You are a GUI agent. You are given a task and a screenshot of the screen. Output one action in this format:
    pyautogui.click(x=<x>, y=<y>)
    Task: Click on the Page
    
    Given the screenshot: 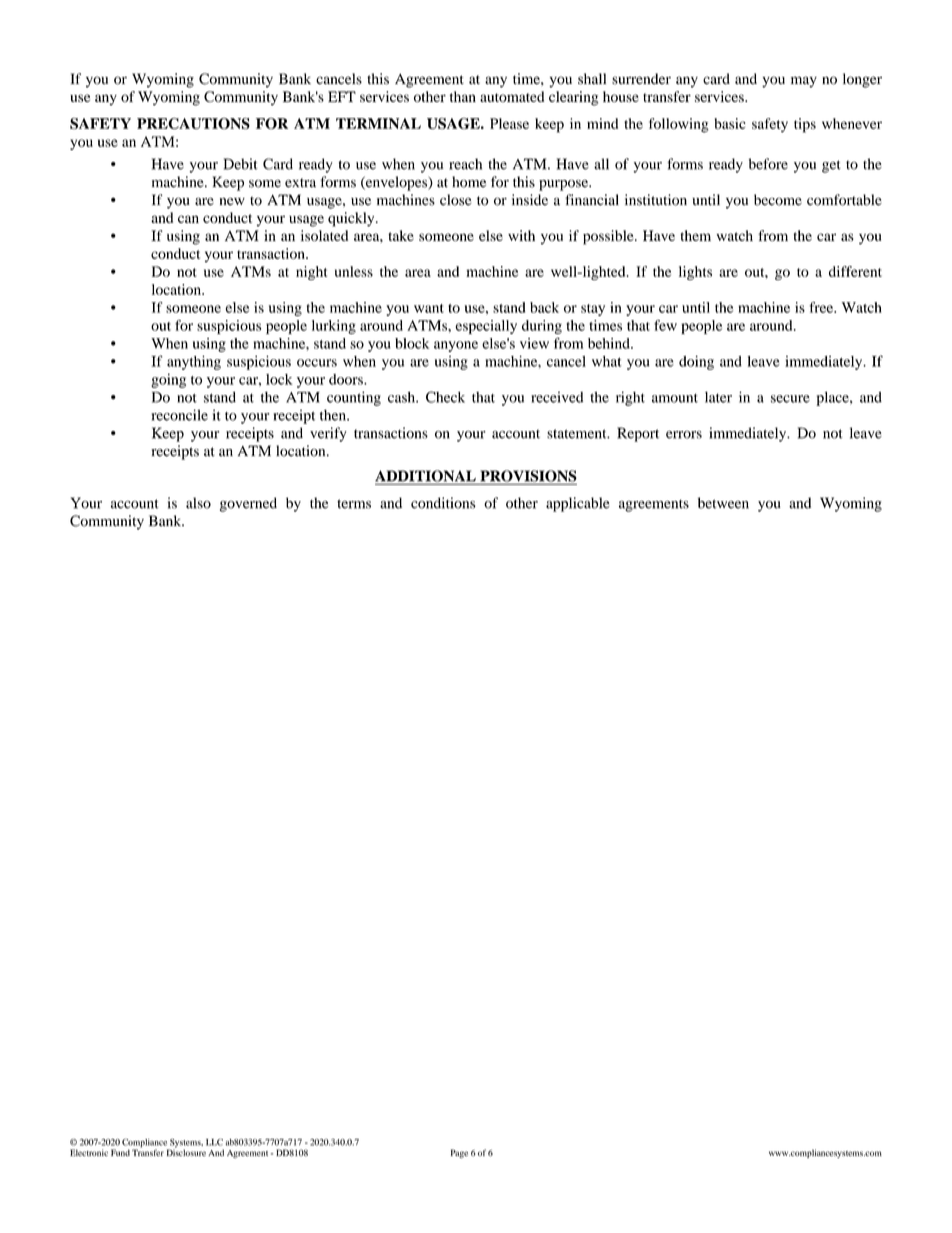 What is the action you would take?
    pyautogui.click(x=459, y=1153)
